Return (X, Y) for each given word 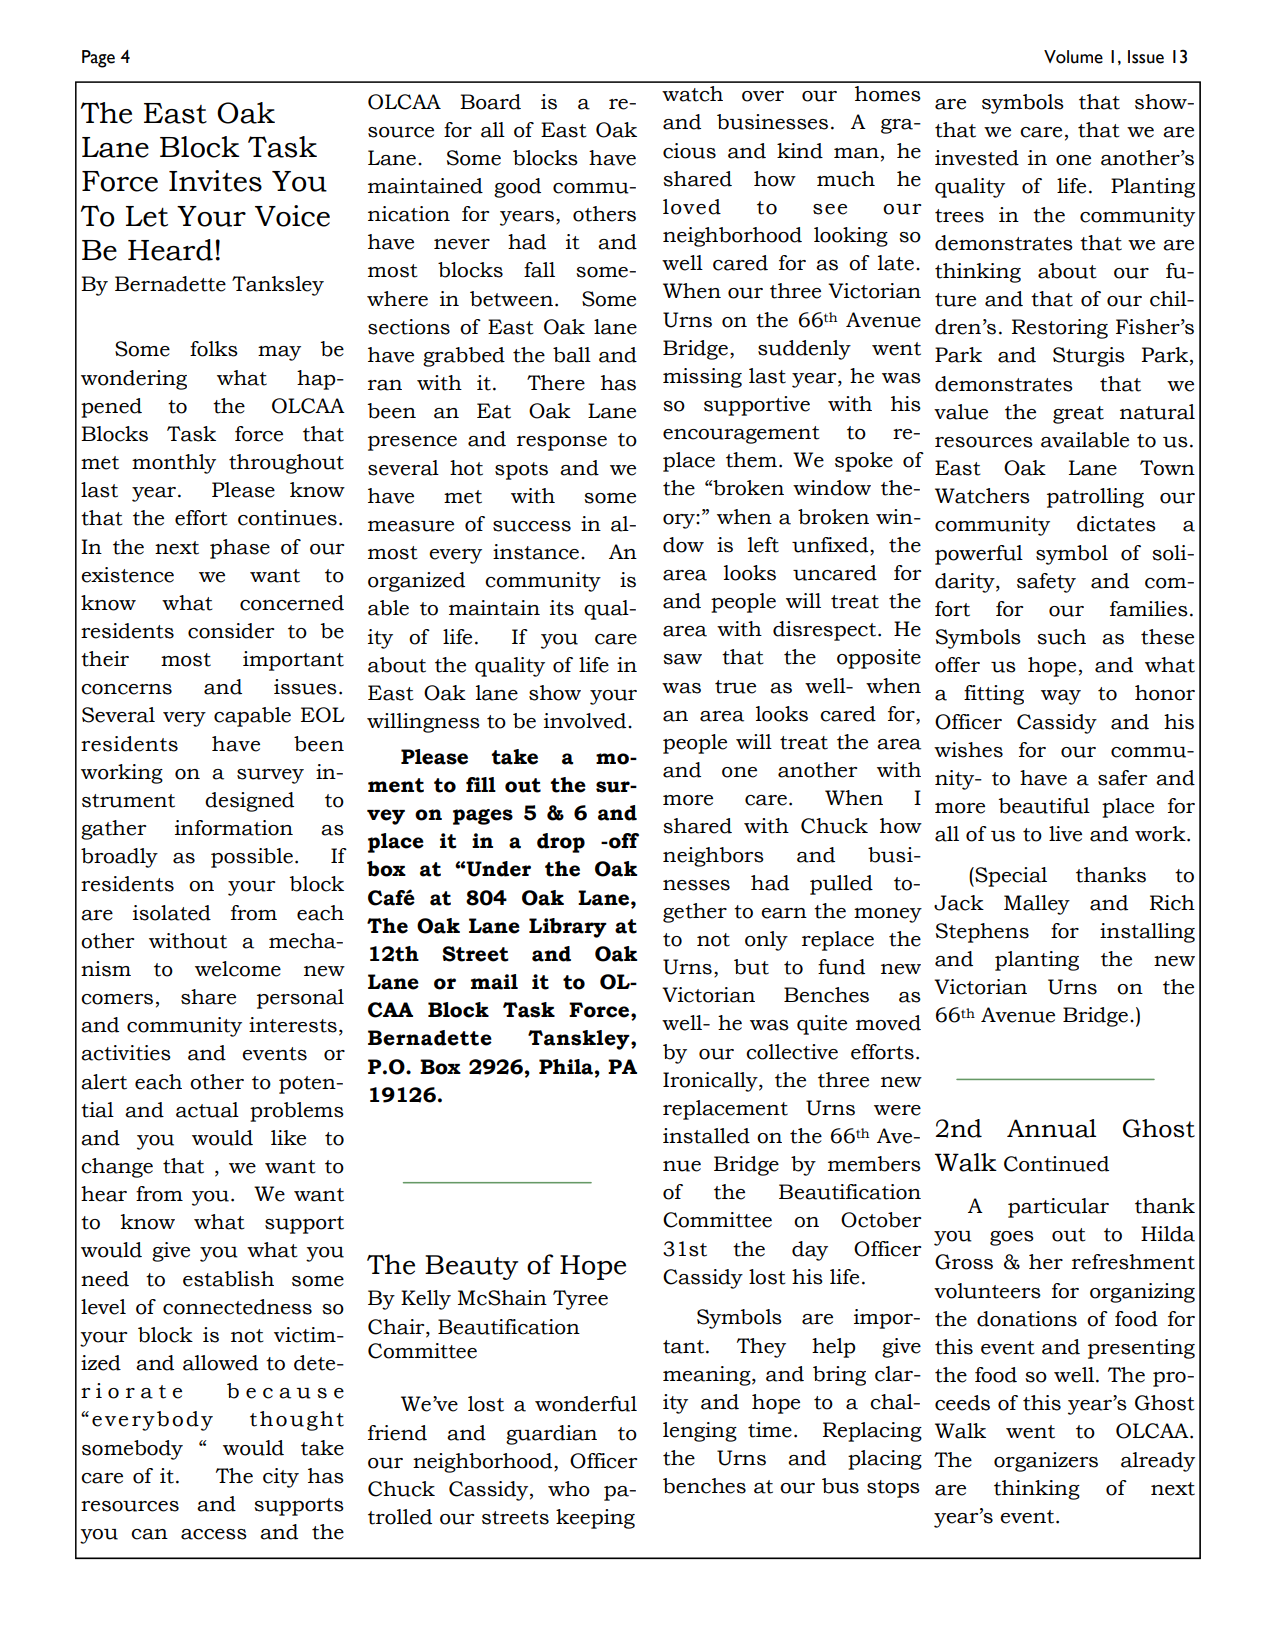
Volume (1073, 57)
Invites (215, 181)
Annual (1051, 1128)
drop (561, 843)
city (281, 1478)
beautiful (1044, 806)
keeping (595, 1519)
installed (706, 1136)
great (1078, 415)
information (234, 828)
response (562, 443)
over (763, 96)
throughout (286, 464)
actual (207, 1110)
